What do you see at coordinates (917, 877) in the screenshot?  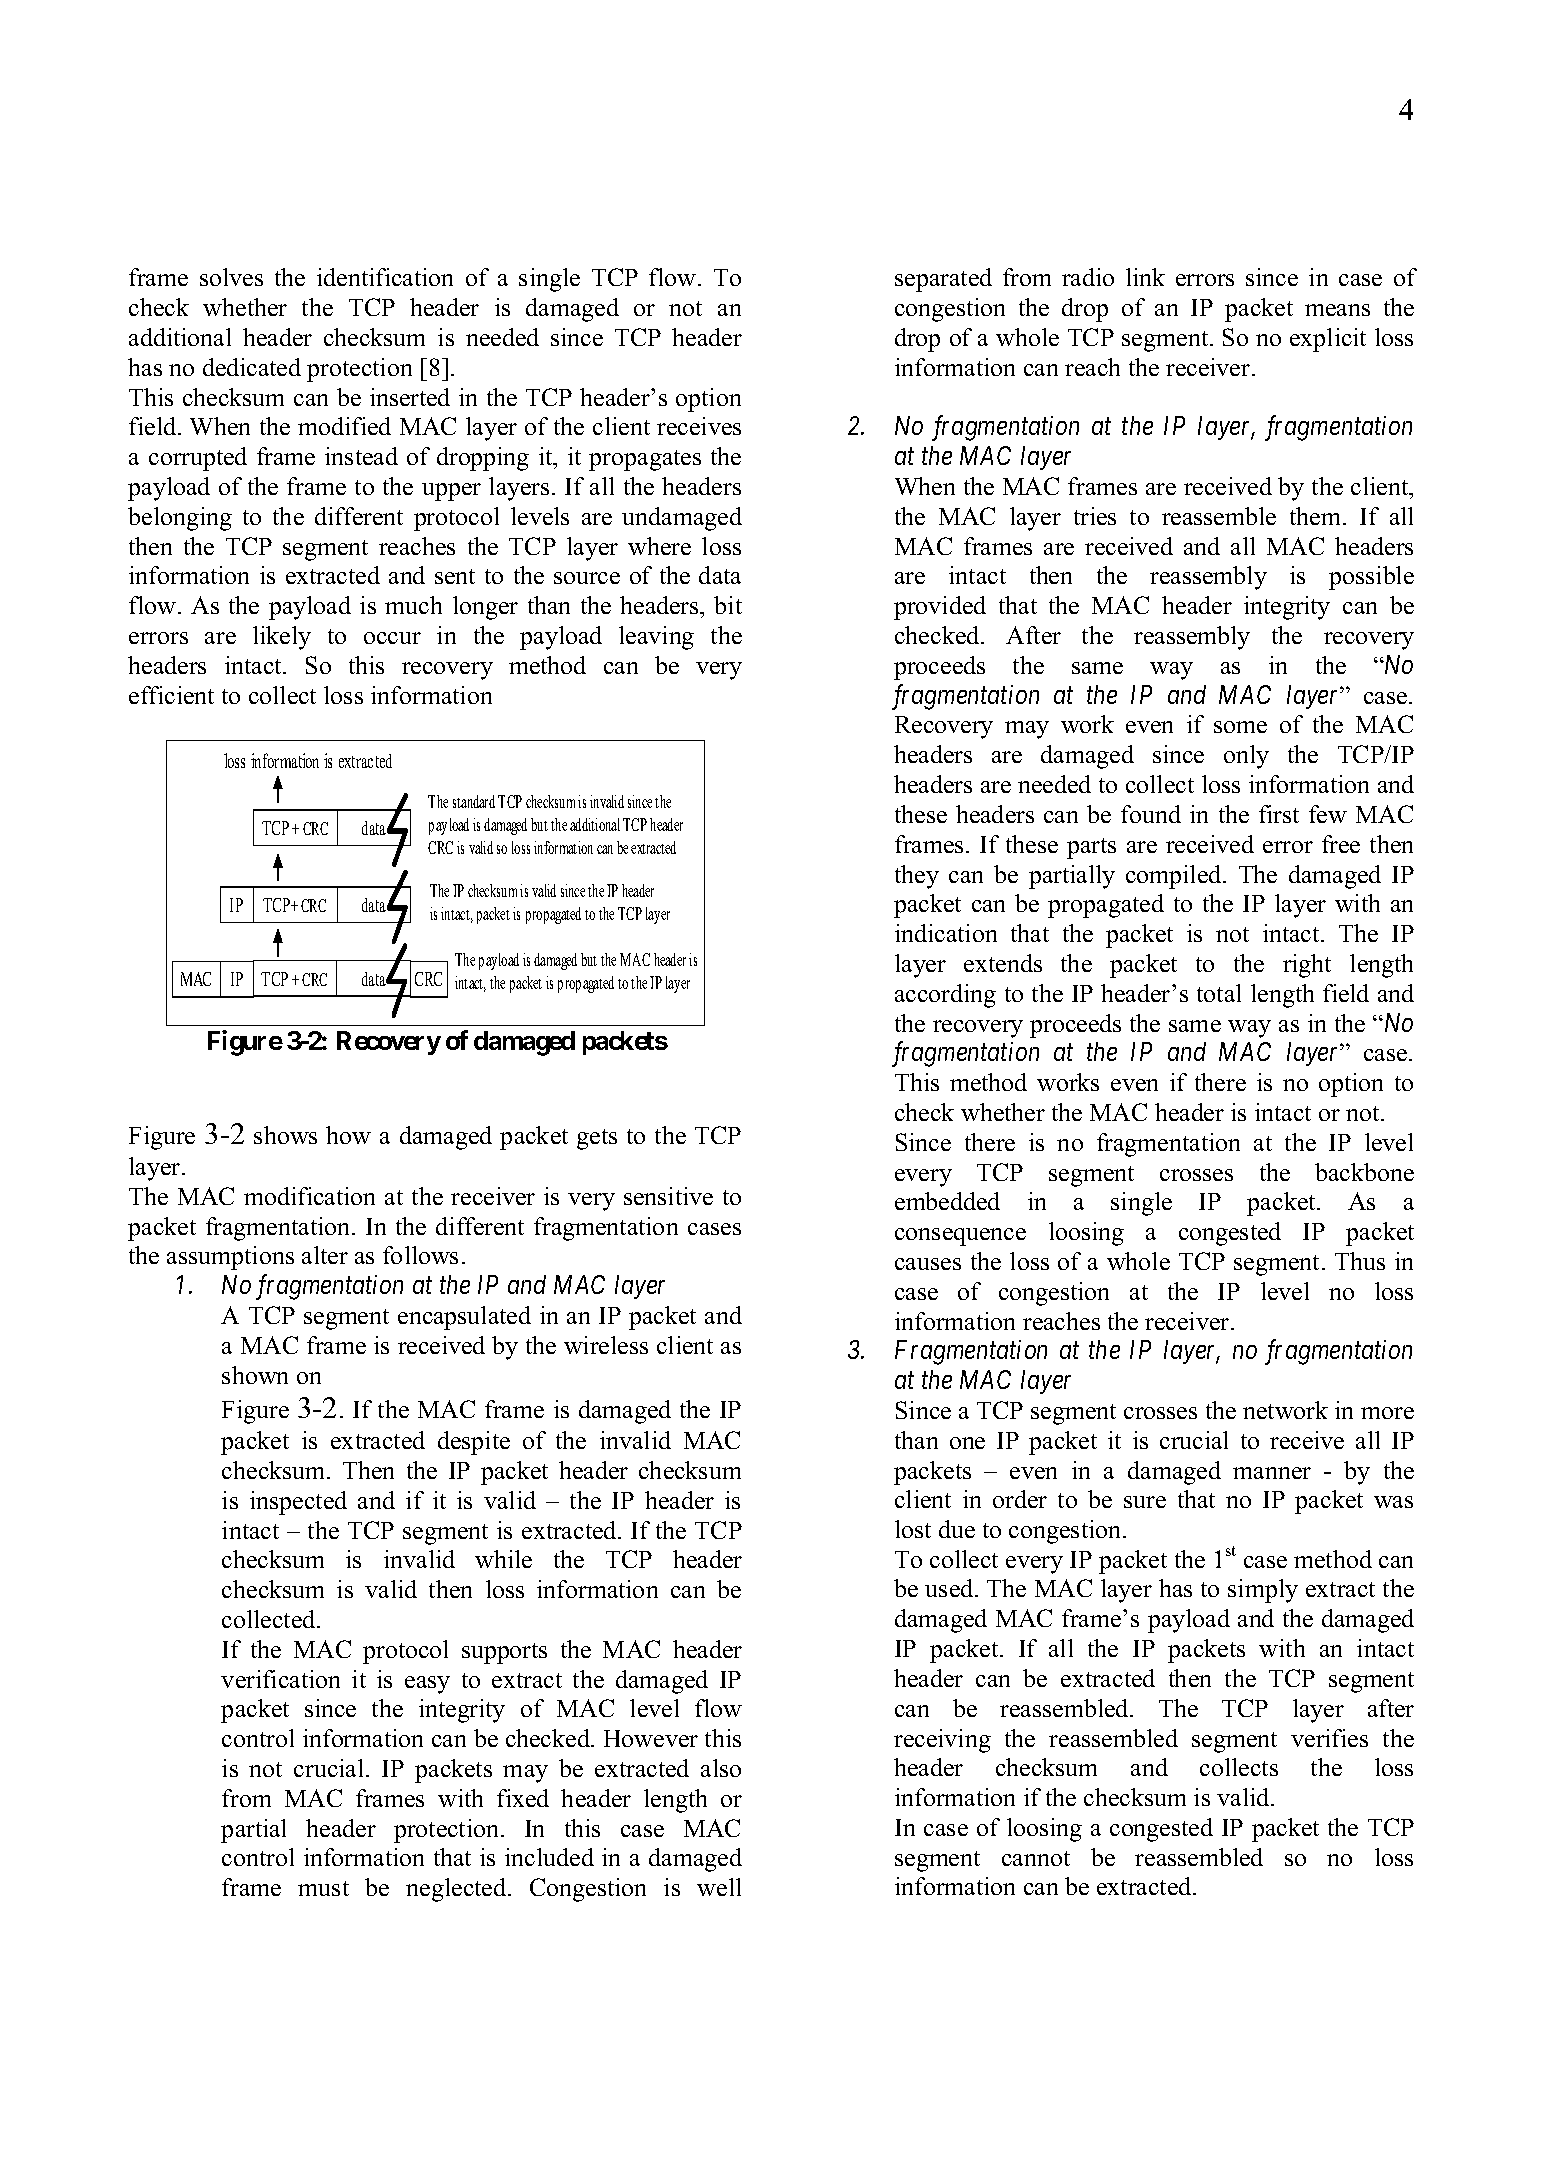 I see `they` at bounding box center [917, 877].
